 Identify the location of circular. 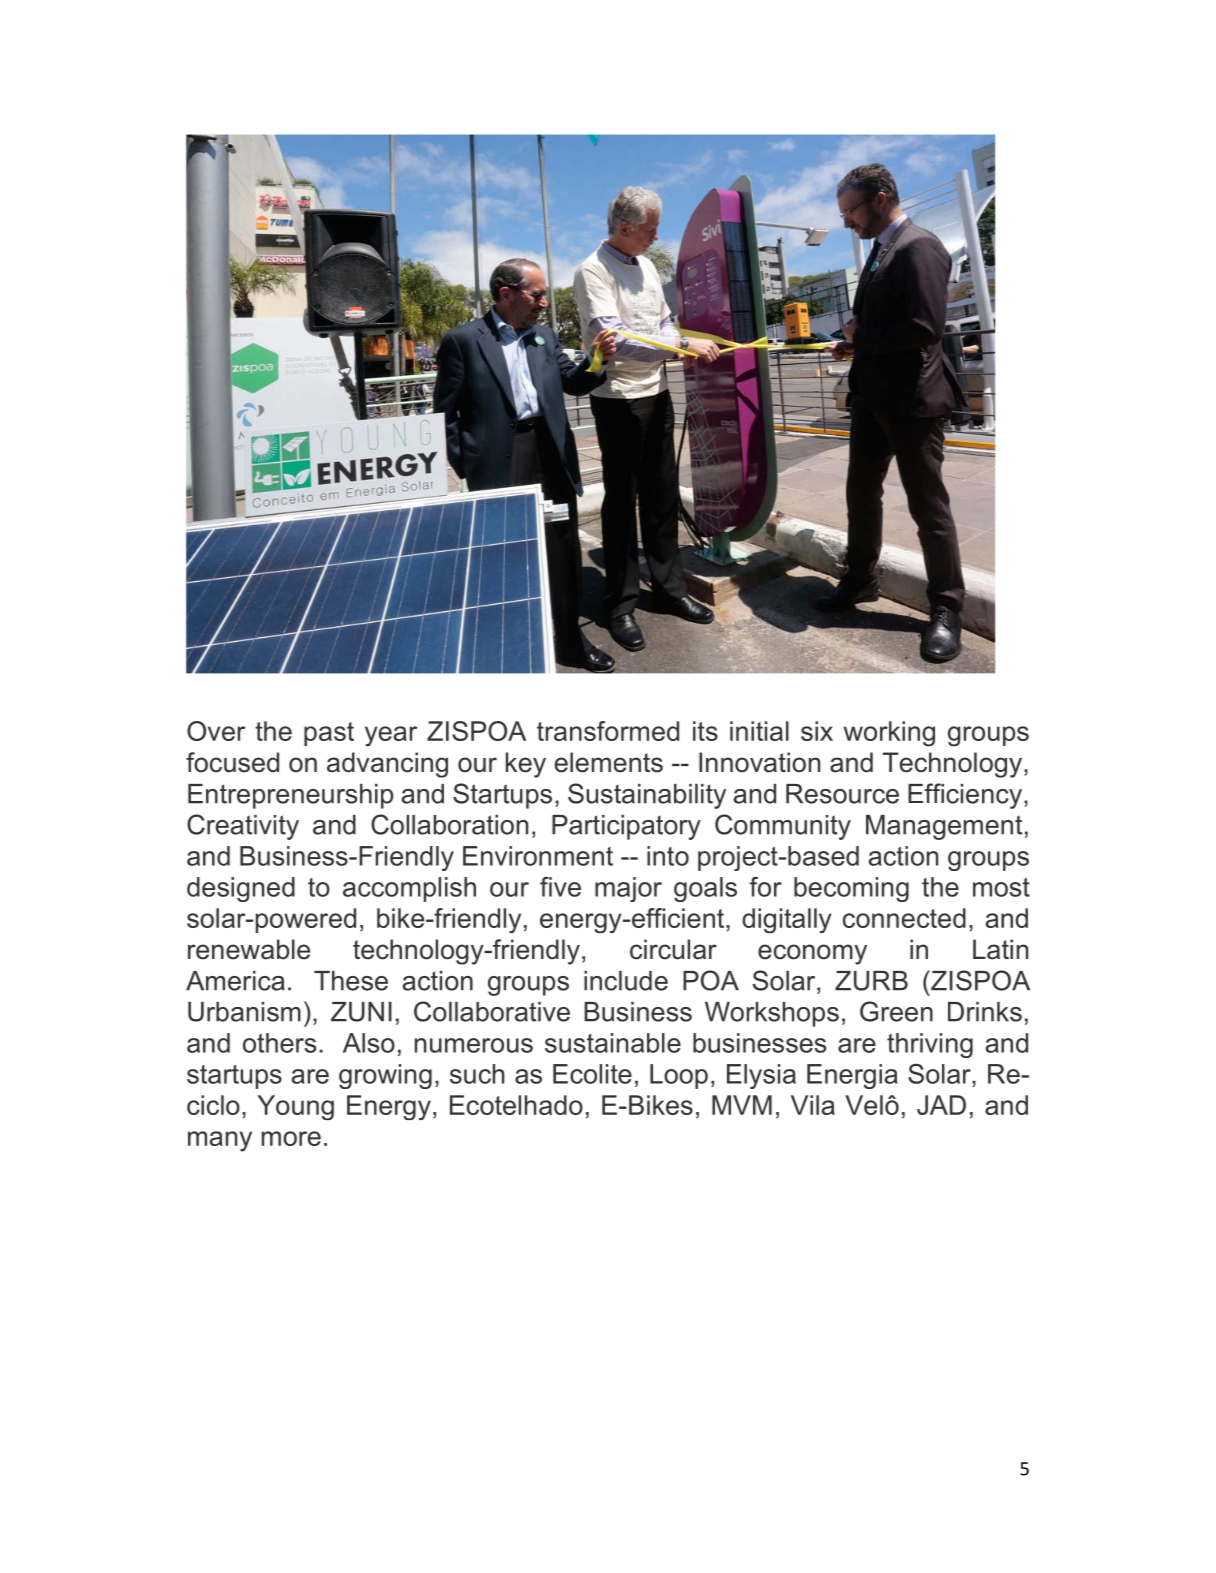
(673, 949).
